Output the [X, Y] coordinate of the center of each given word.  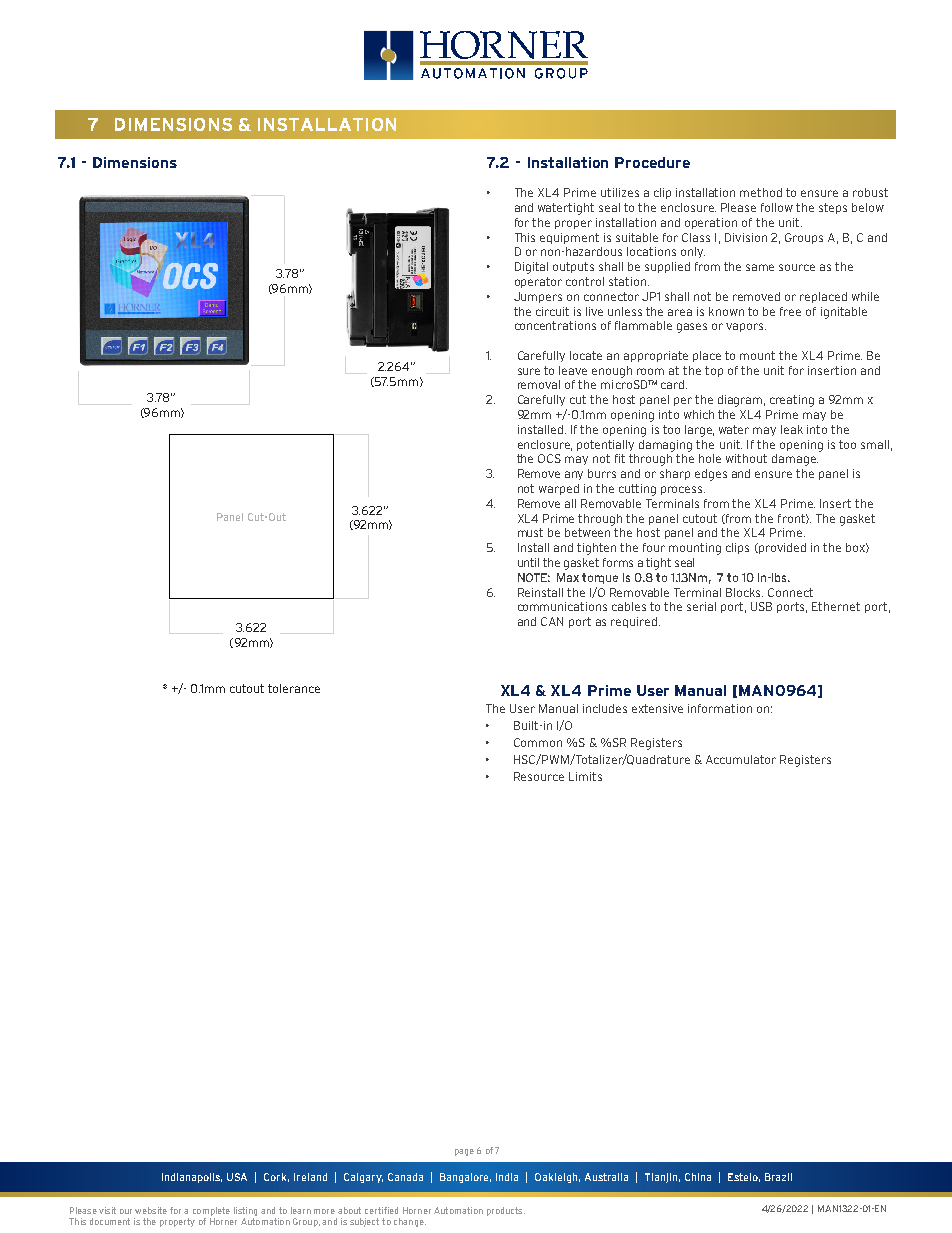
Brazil [778, 1177]
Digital [531, 268]
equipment [569, 238]
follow [777, 207]
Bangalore [465, 1178]
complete [211, 1211]
